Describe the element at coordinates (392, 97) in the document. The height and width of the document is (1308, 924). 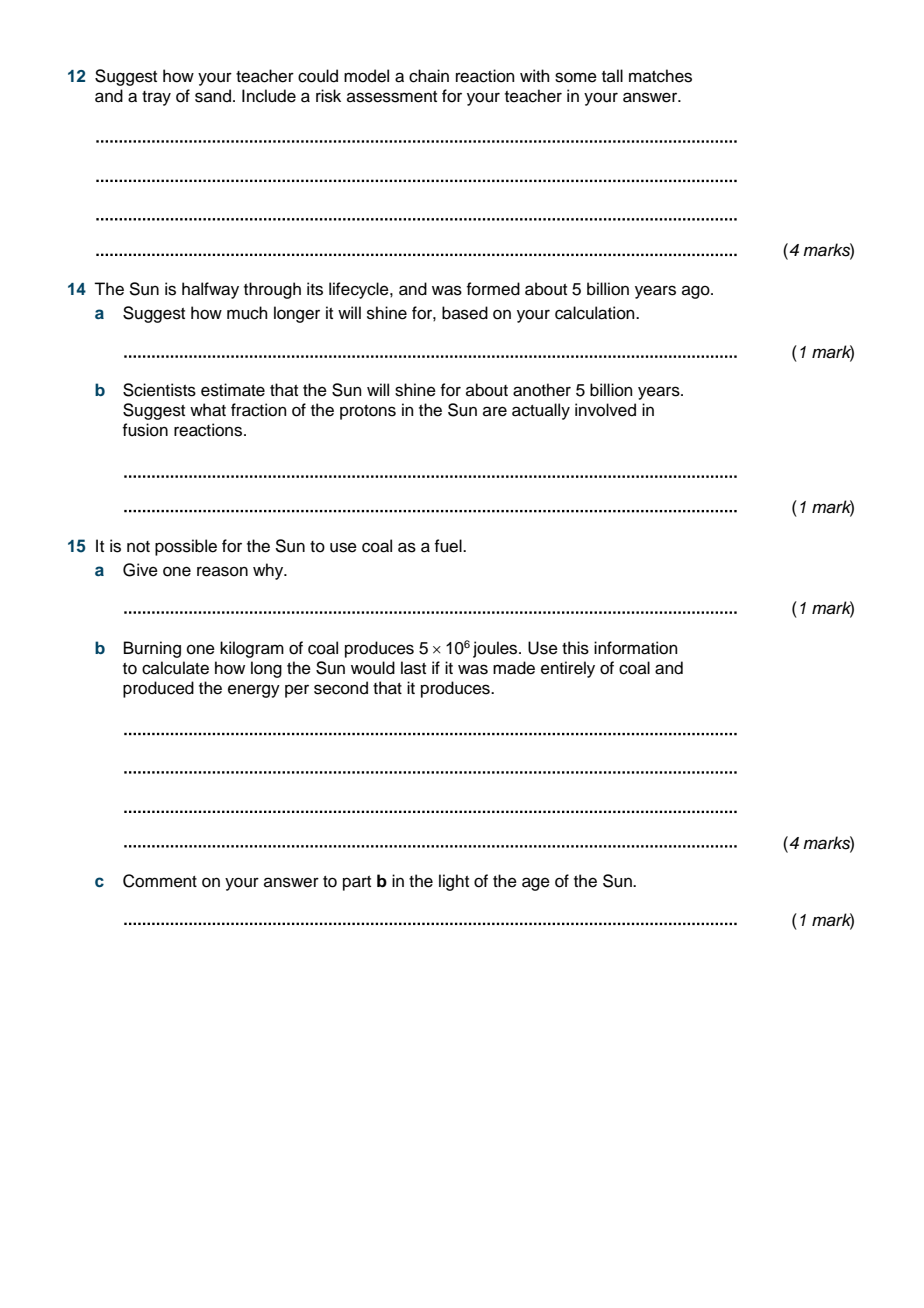
I see `assessment` at that location.
